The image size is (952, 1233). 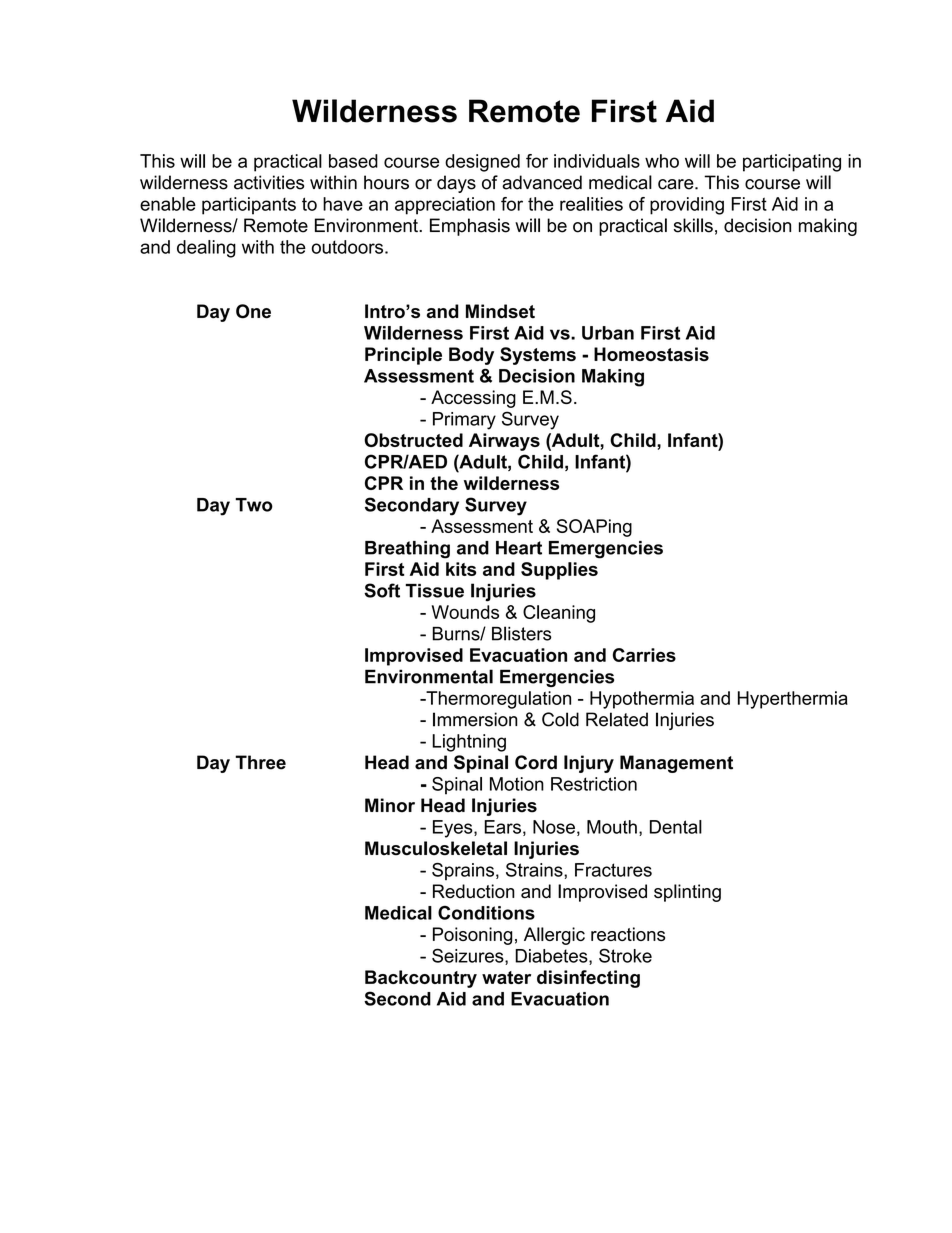 What do you see at coordinates (521, 633) in the page?
I see `Blisters` at bounding box center [521, 633].
